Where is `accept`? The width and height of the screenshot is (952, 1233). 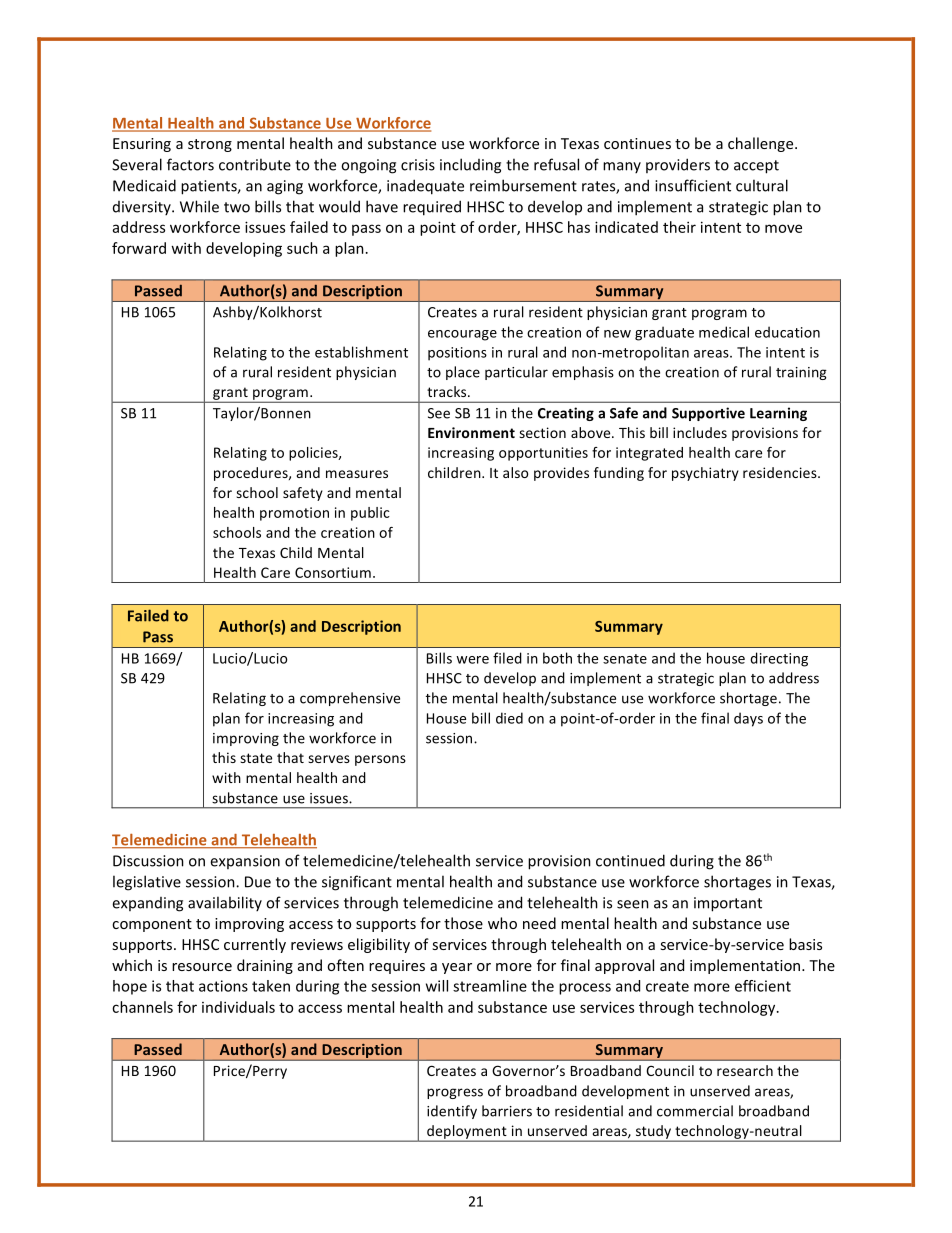 accept is located at coordinates (756, 167).
